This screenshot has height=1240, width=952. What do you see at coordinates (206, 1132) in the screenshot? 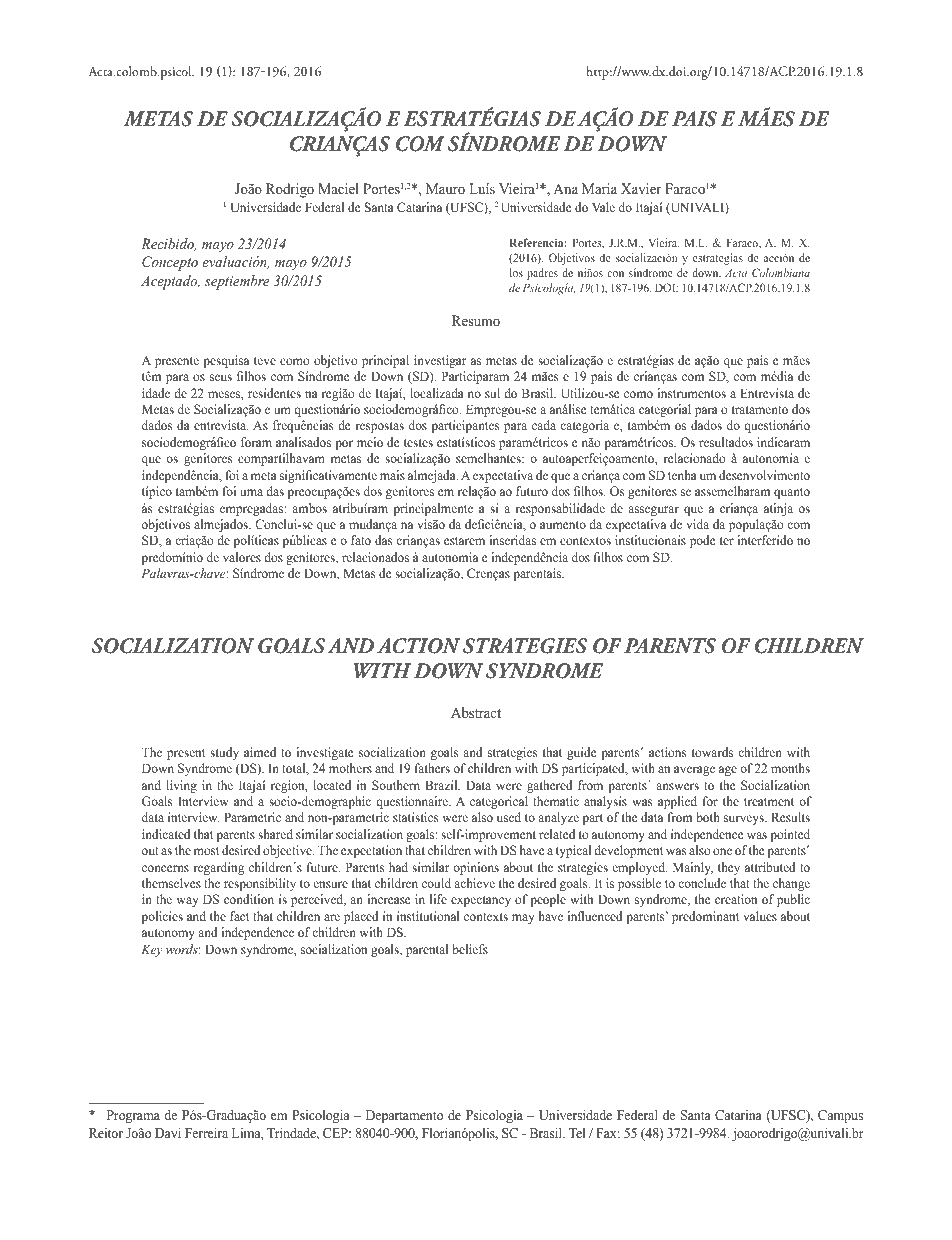
I see `Ferreira` at bounding box center [206, 1132].
